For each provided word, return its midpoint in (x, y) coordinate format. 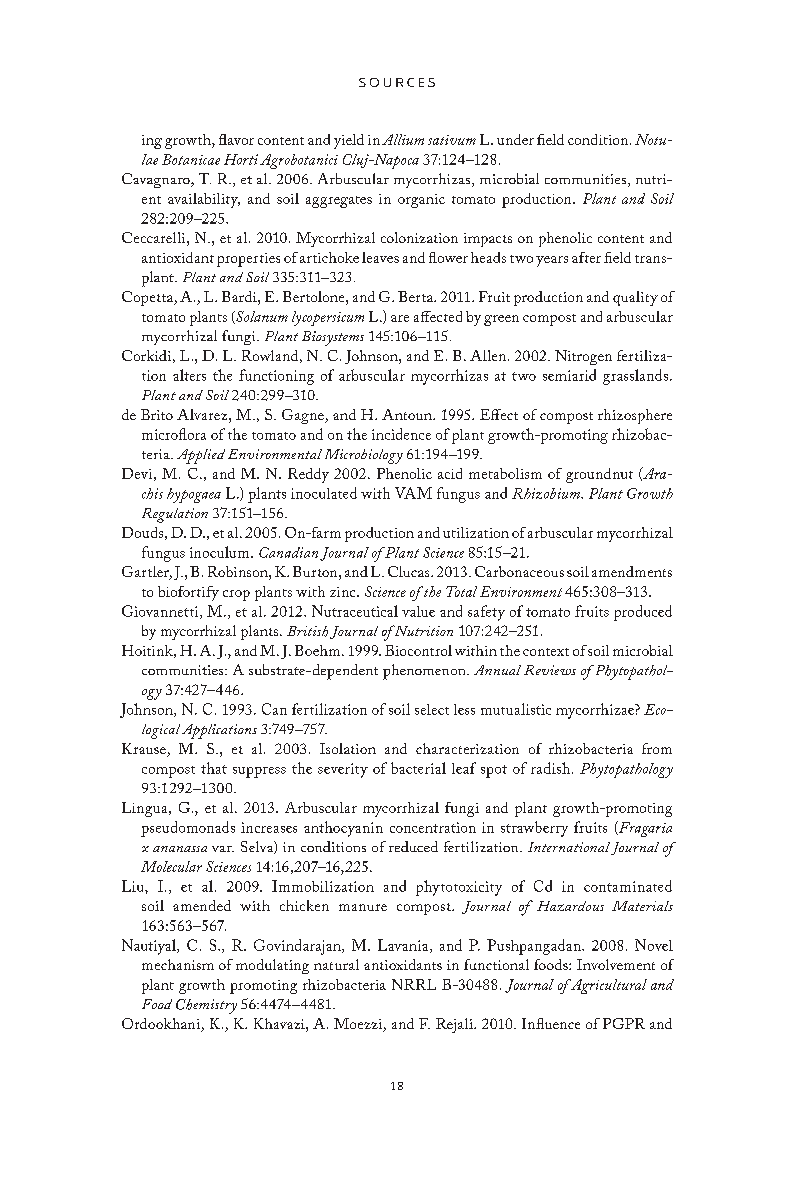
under (515, 139)
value (418, 611)
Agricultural (607, 986)
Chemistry (206, 1006)
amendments (632, 571)
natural (336, 964)
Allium (403, 139)
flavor (236, 139)
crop (236, 595)
